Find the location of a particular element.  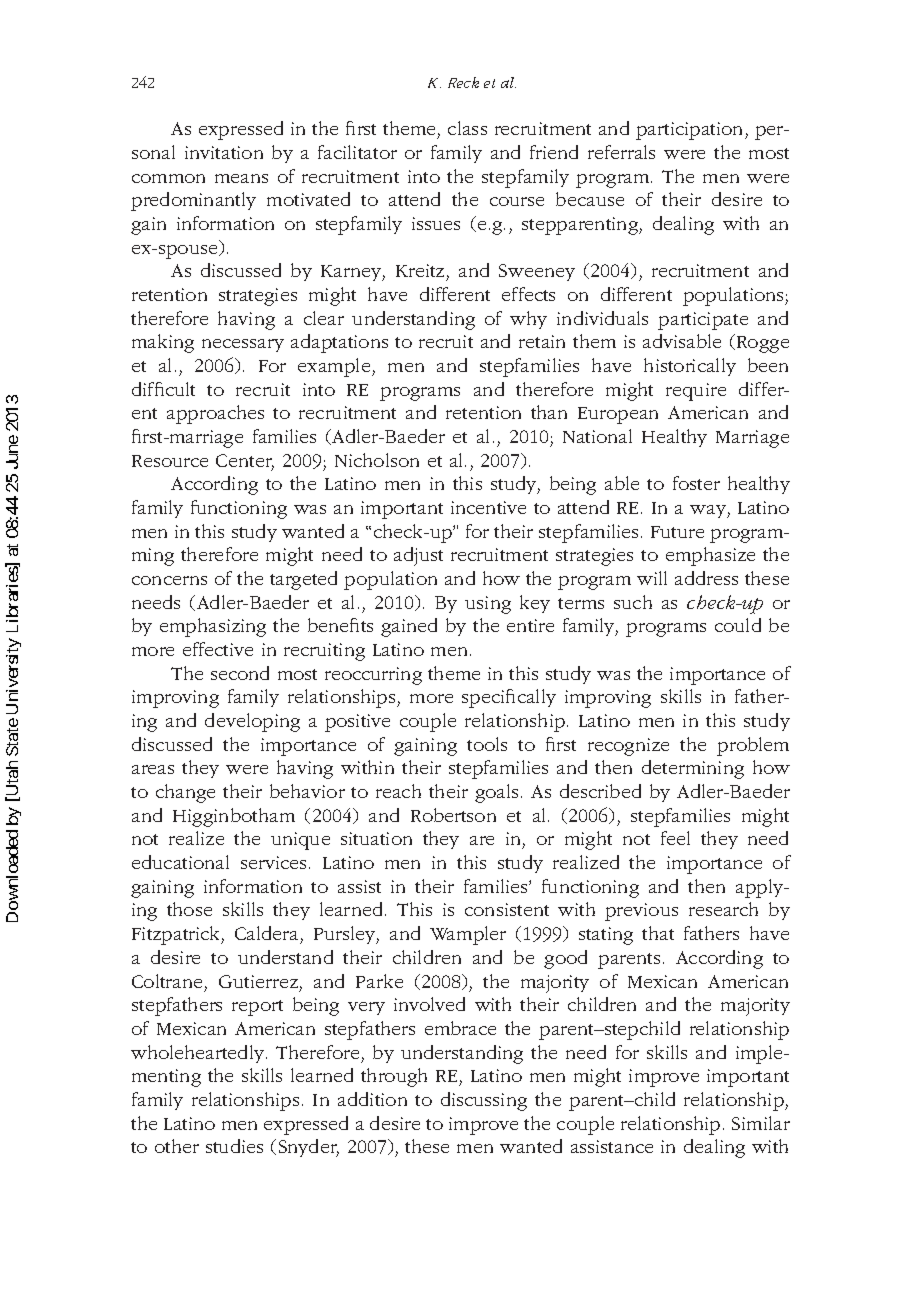

Higginbotham is located at coordinates (234, 817).
